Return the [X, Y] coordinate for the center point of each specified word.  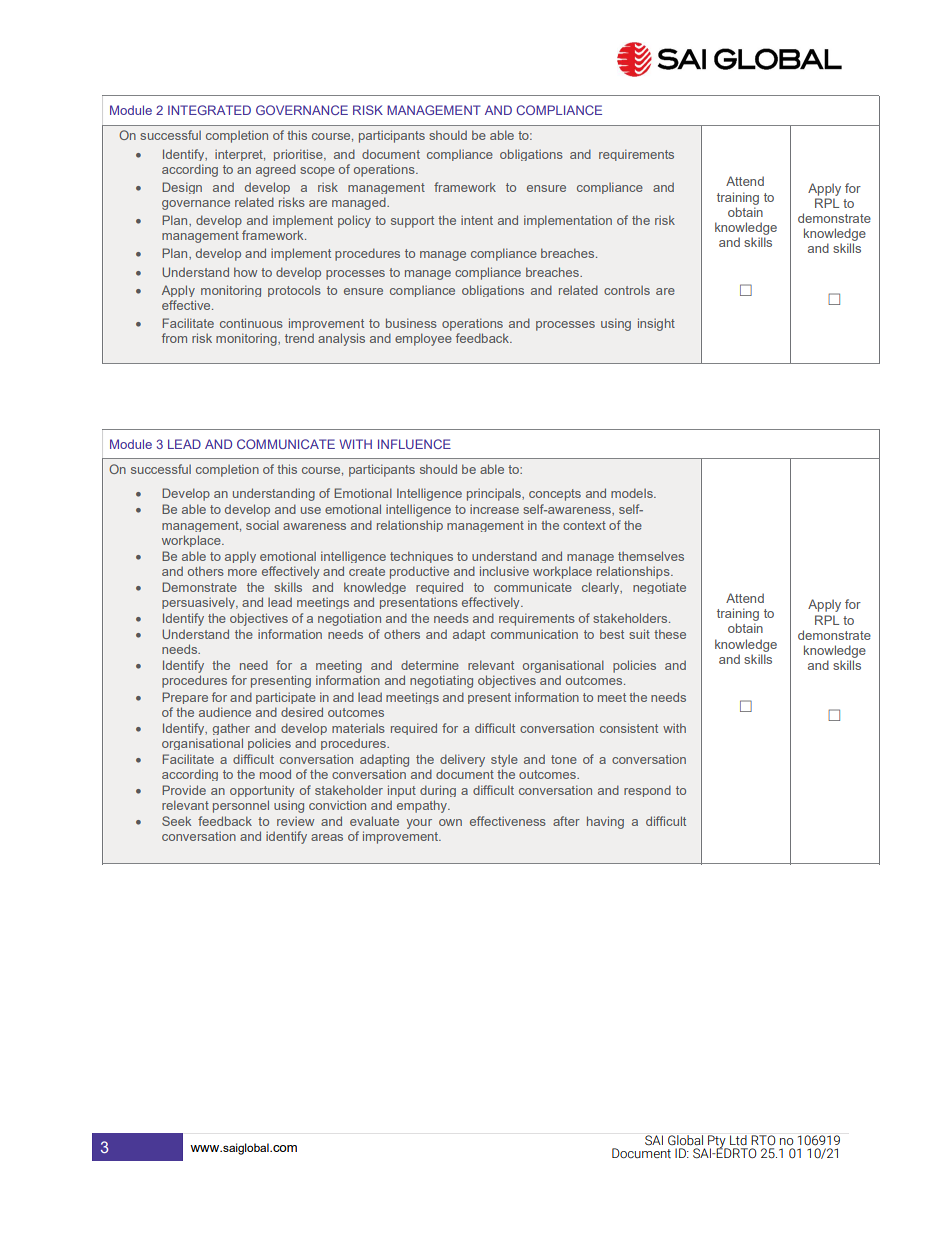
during [438, 791]
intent [477, 220]
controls [627, 290]
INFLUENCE [414, 444]
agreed [276, 170]
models [633, 493]
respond [647, 791]
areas [327, 837]
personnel [241, 806]
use [311, 510]
